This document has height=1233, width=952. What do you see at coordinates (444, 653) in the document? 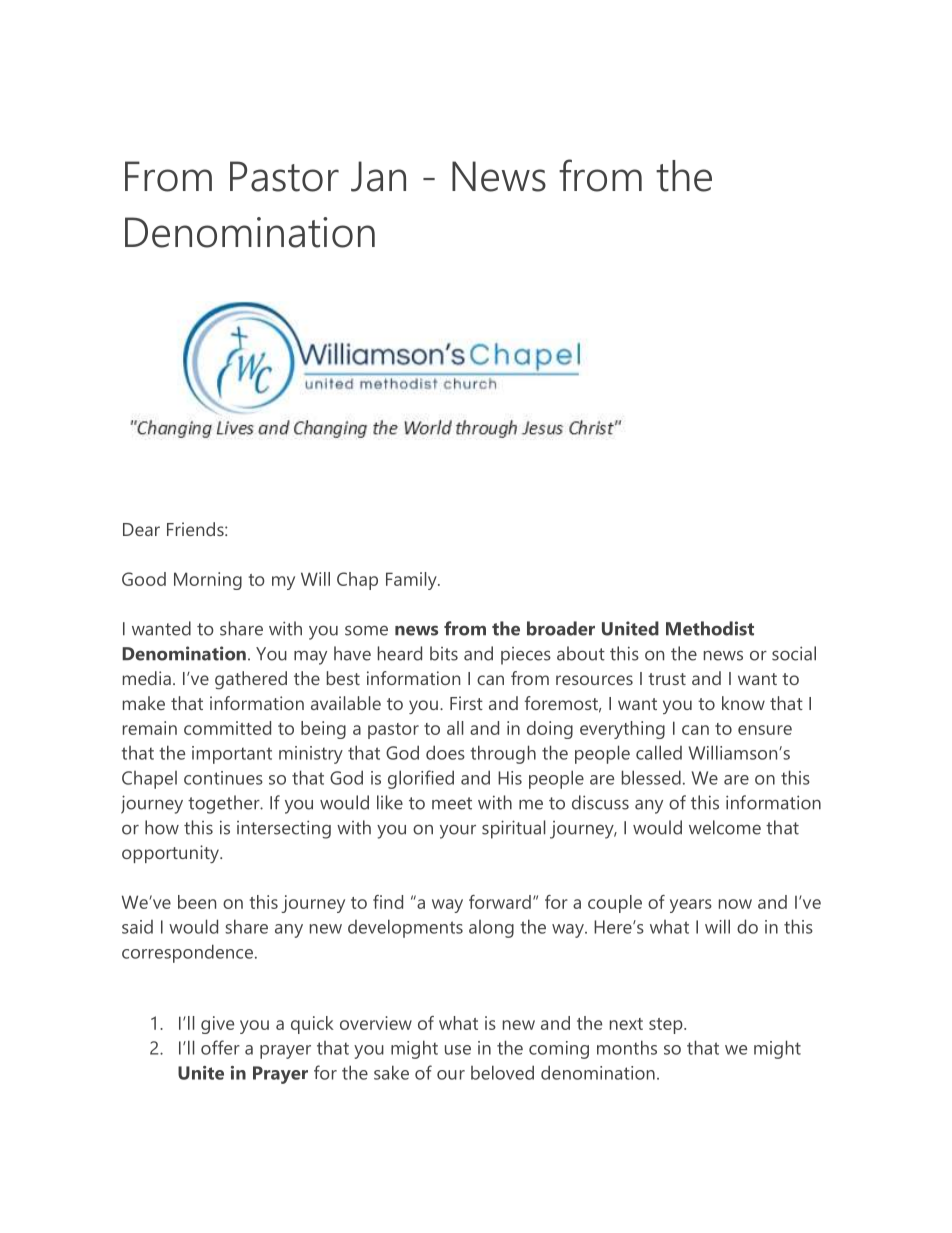
I see `bits` at bounding box center [444, 653].
